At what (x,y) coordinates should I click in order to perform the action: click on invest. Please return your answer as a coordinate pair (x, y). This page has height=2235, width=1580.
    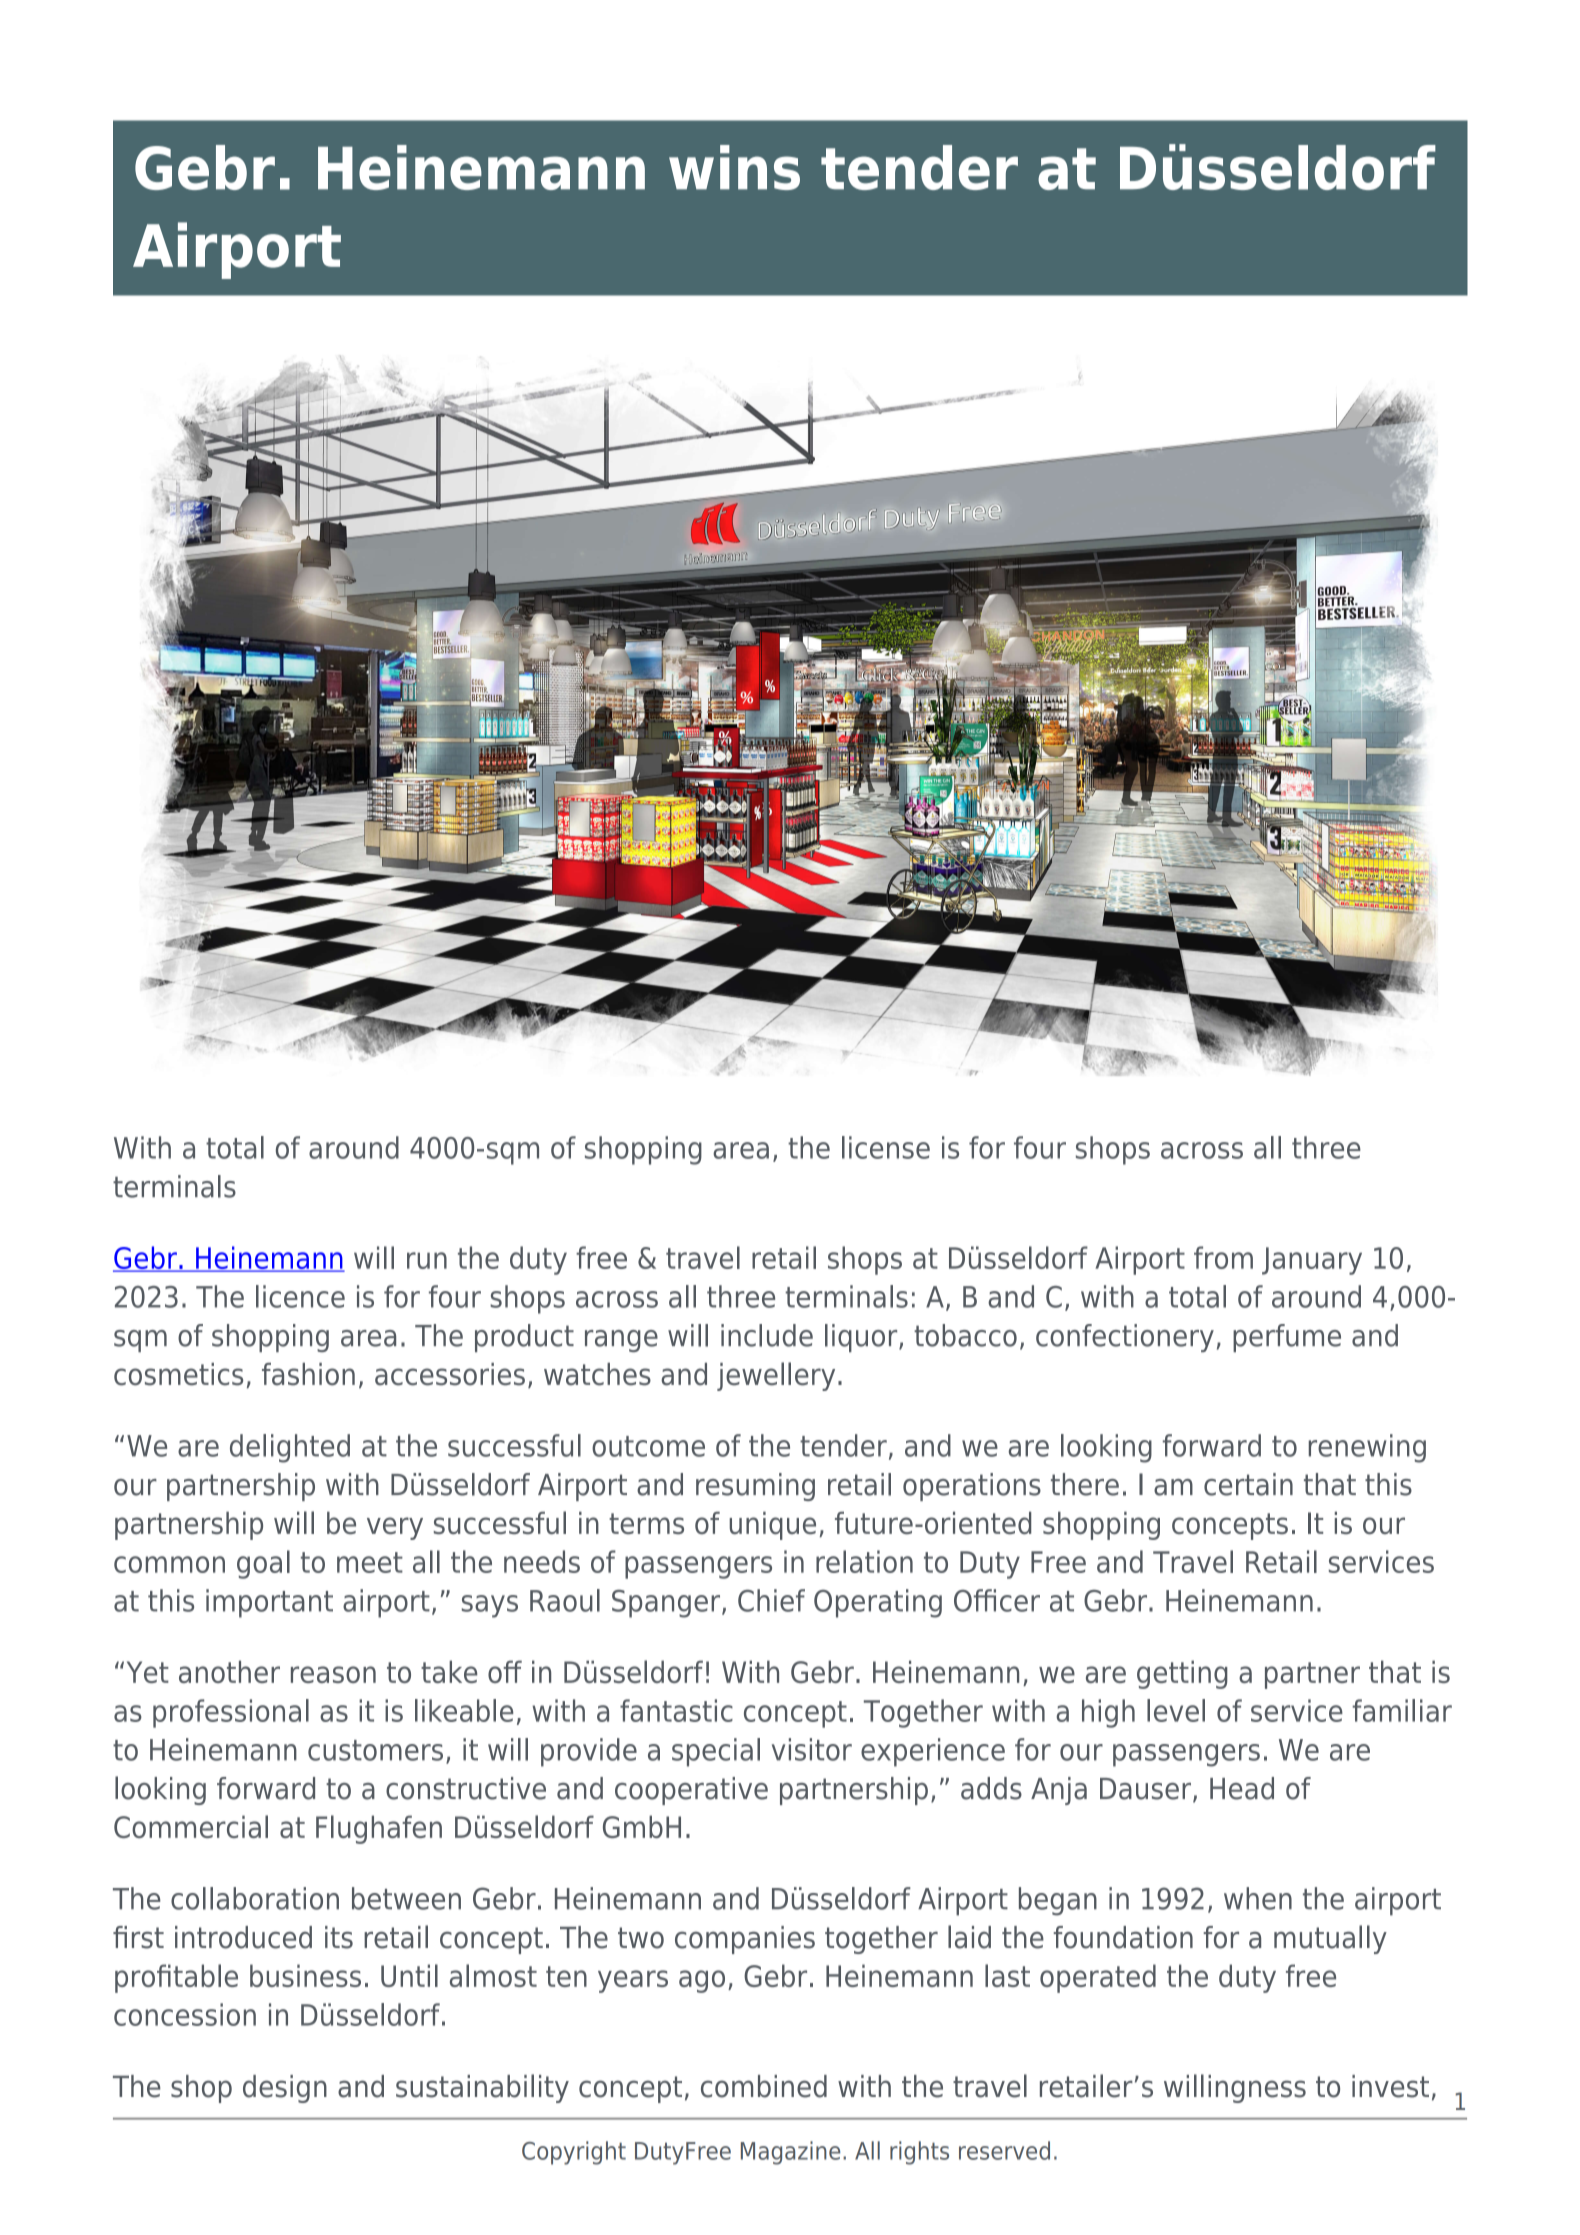
    Looking at the image, I should click on (1390, 2086).
